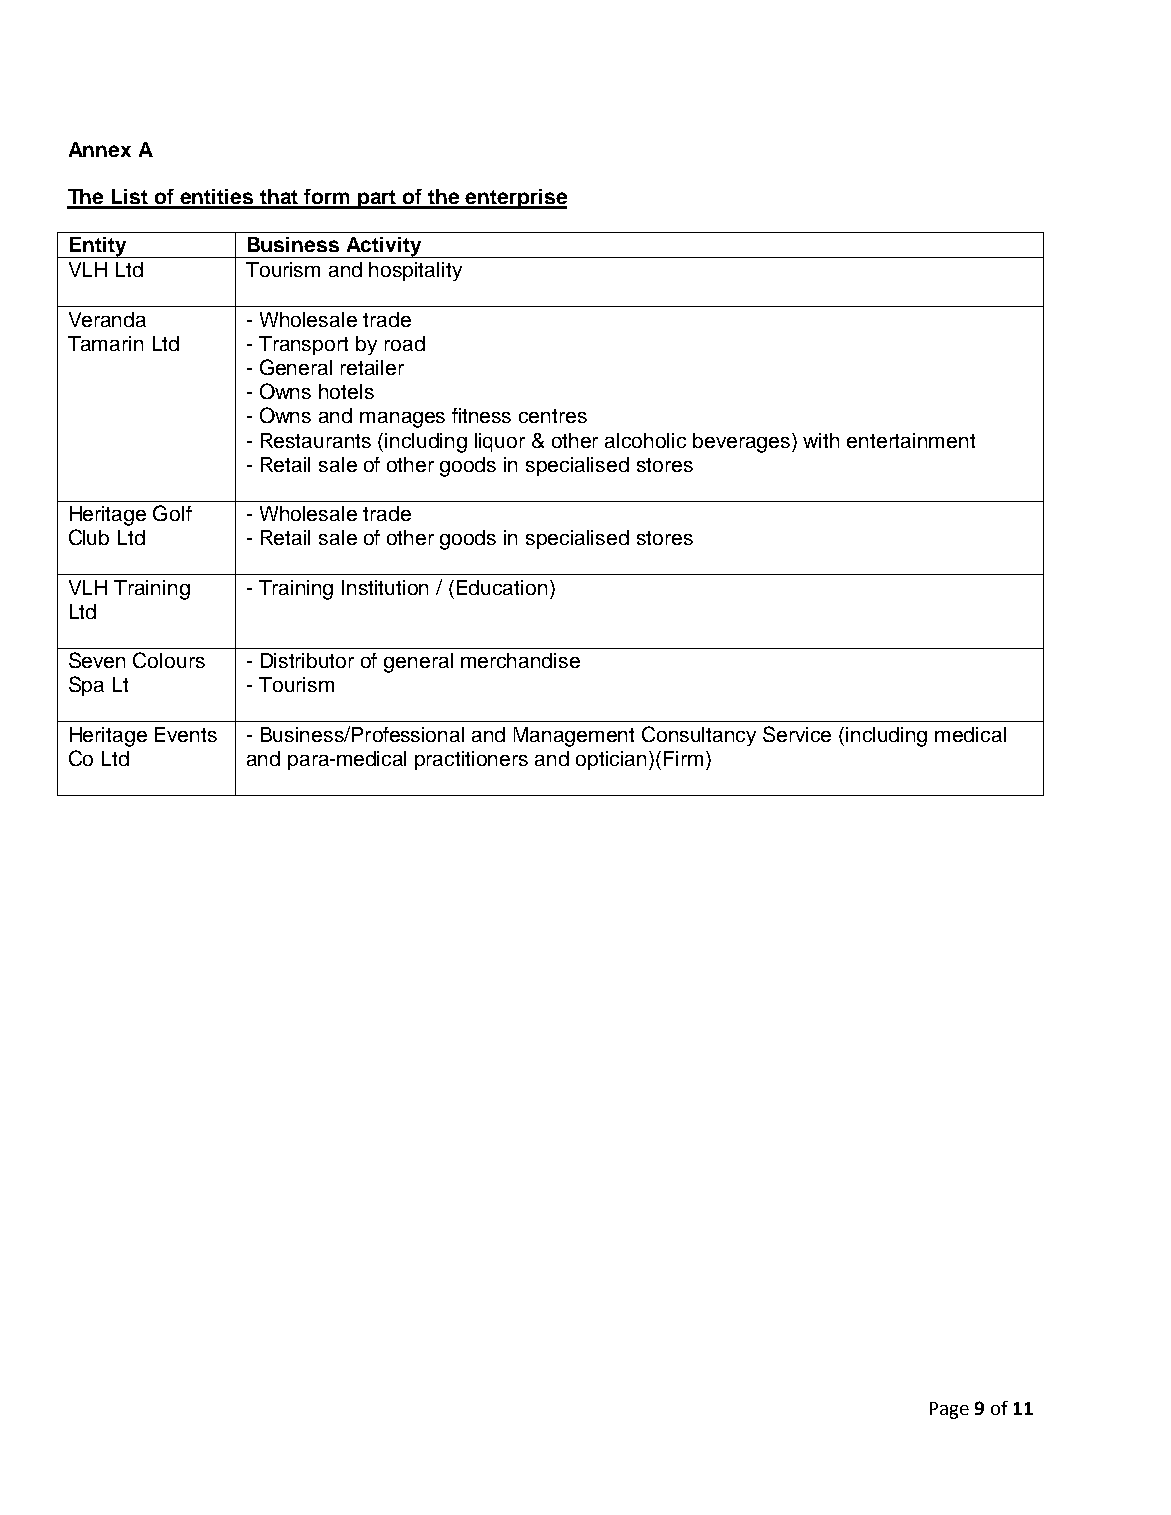 This screenshot has height=1515, width=1171. Describe the element at coordinates (186, 734) in the screenshot. I see `Events` at that location.
